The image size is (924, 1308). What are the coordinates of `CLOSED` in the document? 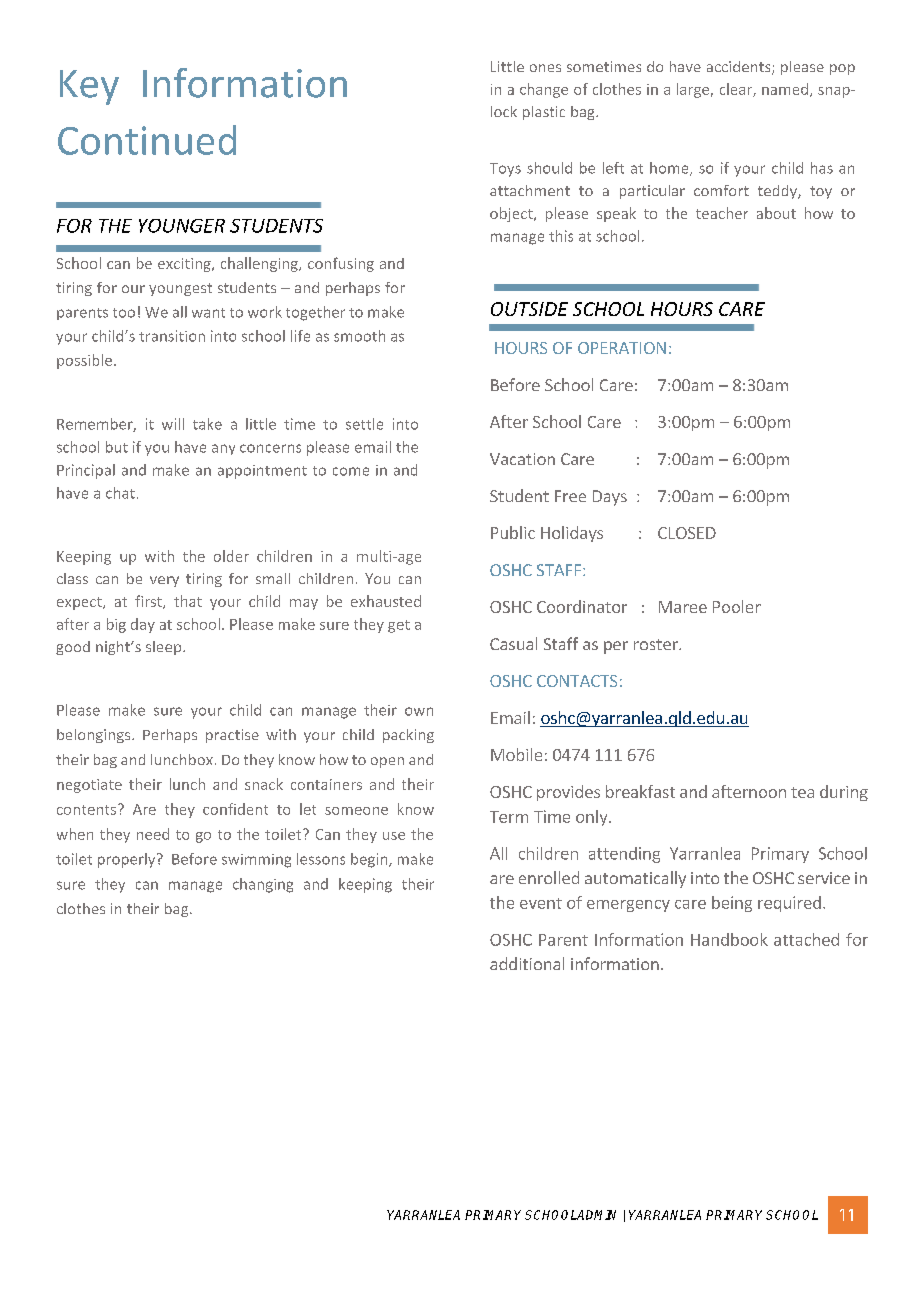 It's located at (687, 533).
